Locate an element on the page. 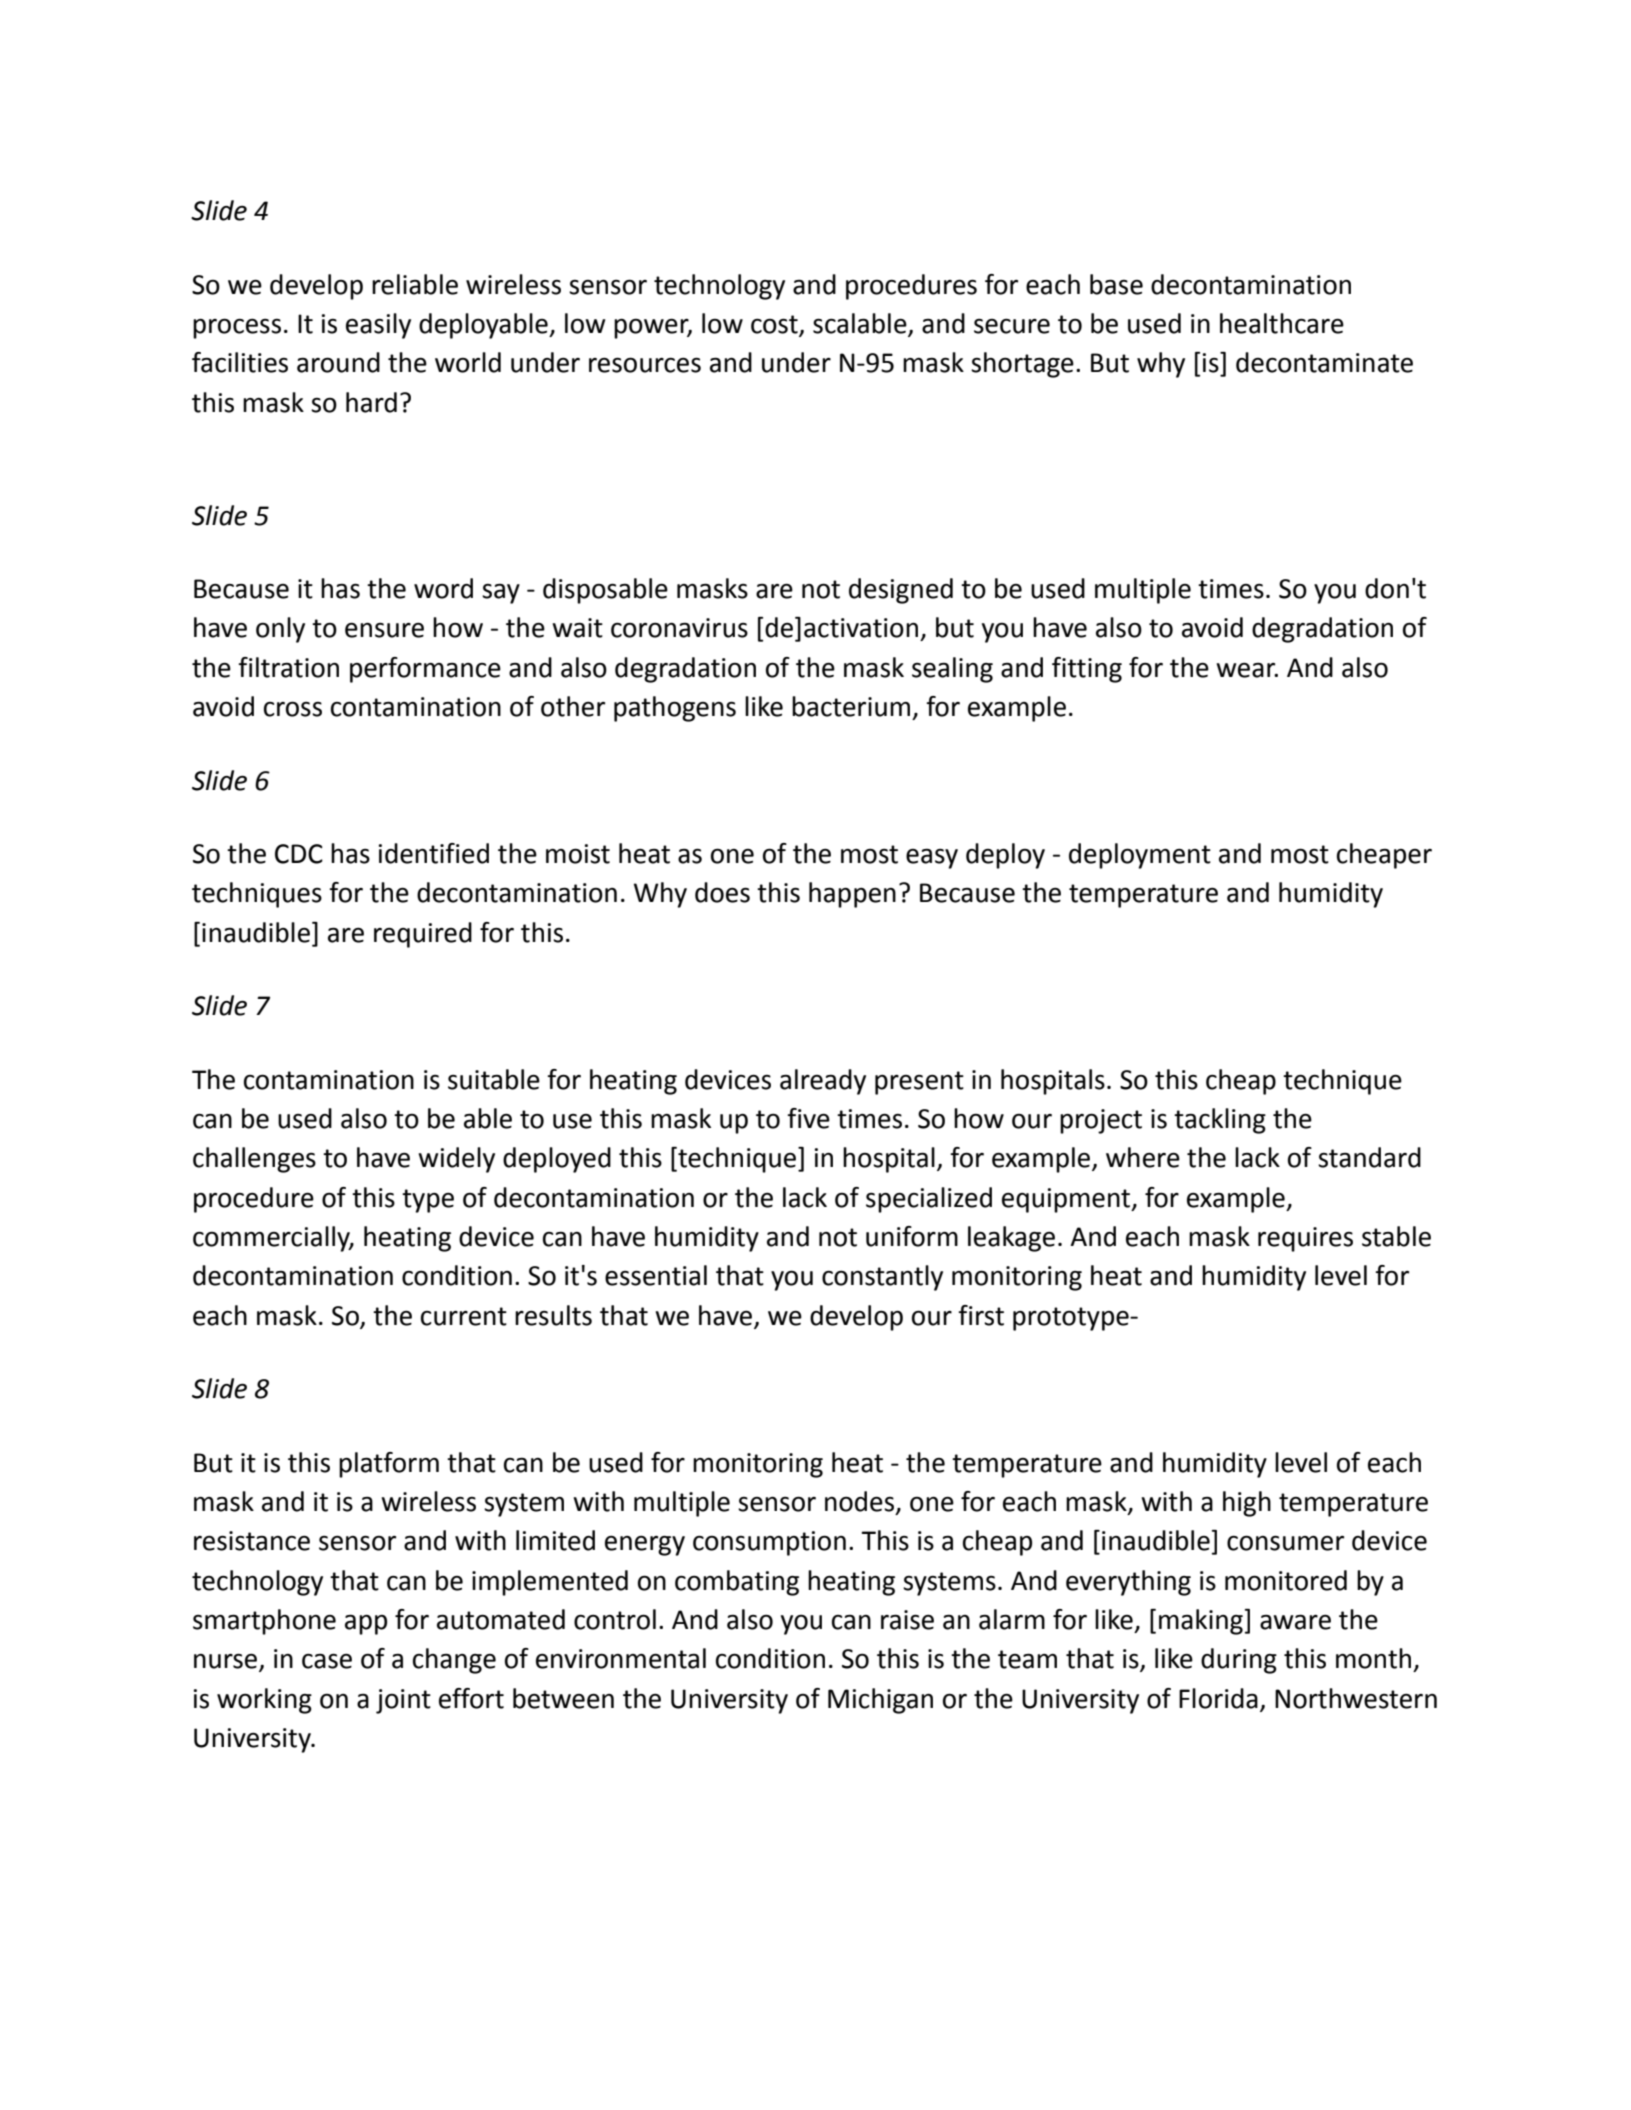 This image has width=1631, height=2110. already is located at coordinates (823, 1082).
